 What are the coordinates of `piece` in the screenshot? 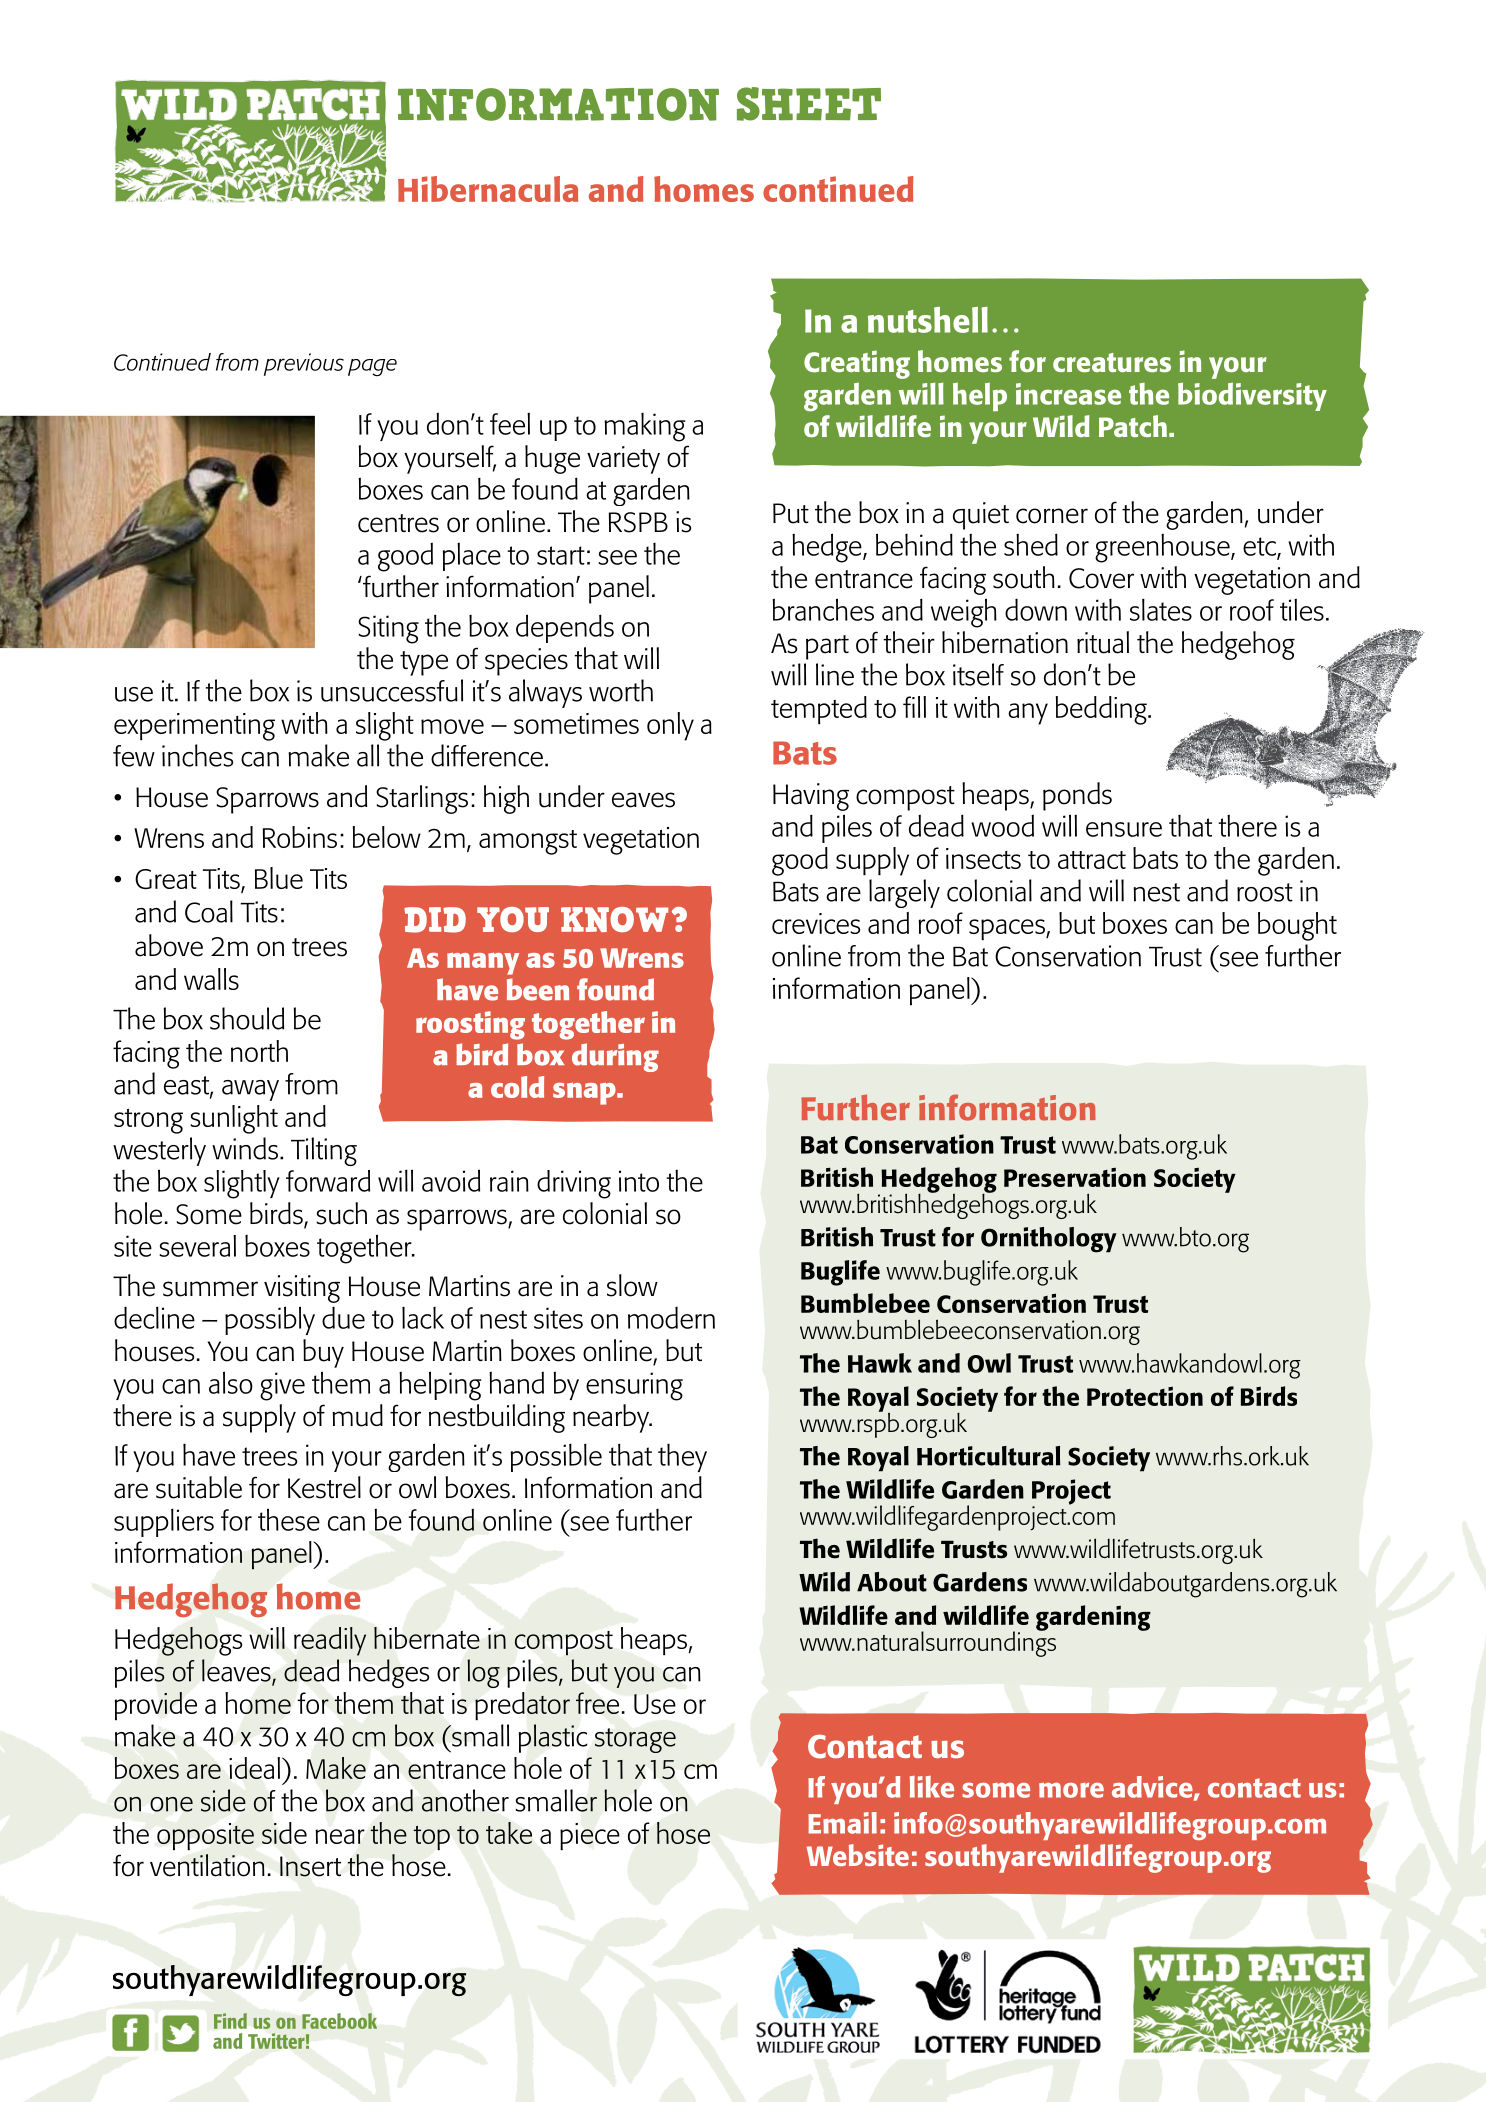 It's located at (590, 1837).
